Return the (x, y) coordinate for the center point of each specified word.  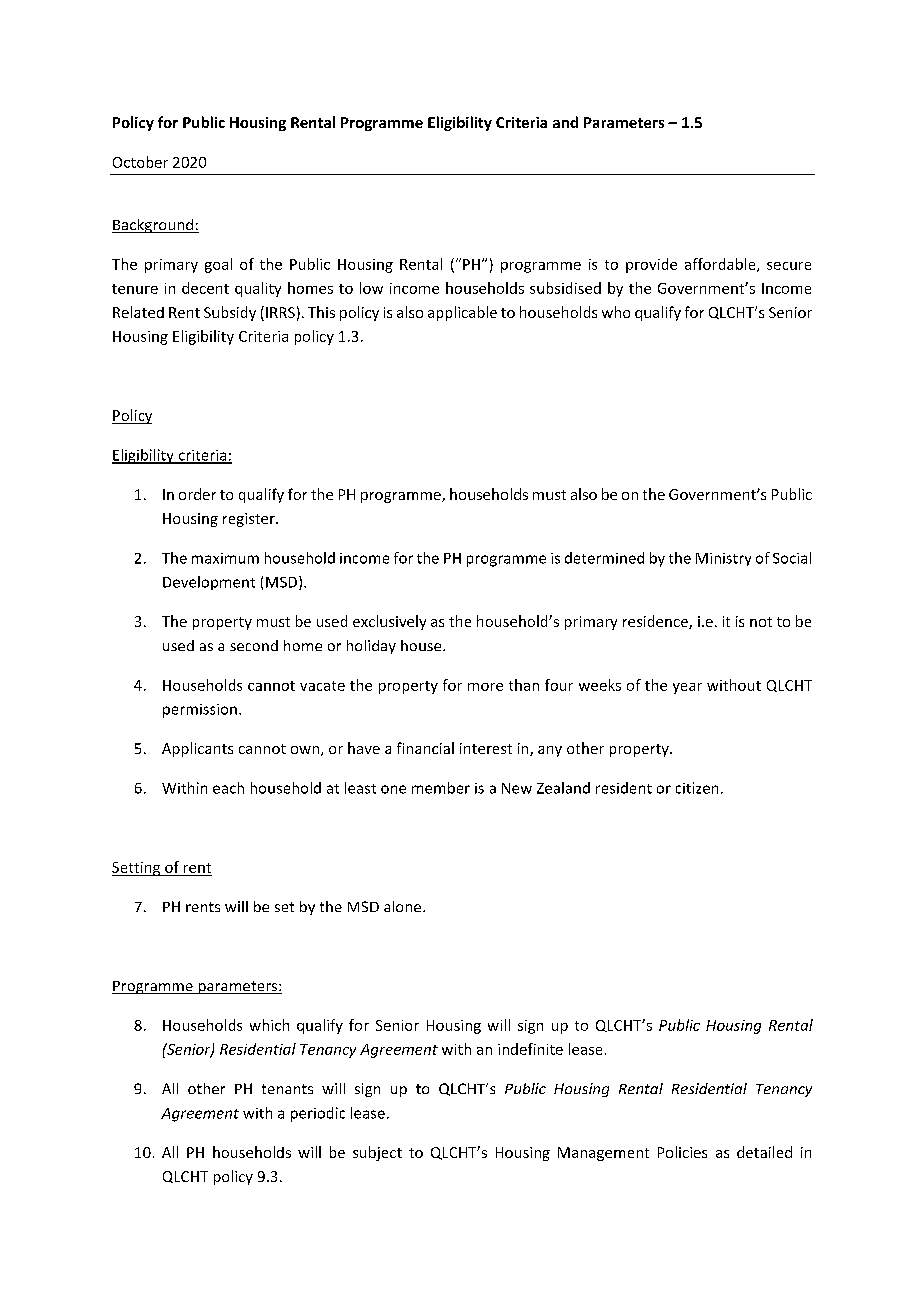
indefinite (530, 1049)
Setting (137, 869)
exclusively (389, 622)
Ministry (723, 559)
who (616, 312)
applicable (462, 313)
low (371, 288)
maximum (225, 558)
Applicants (197, 749)
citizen (697, 788)
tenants (287, 1089)
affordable (721, 265)
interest (486, 748)
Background (154, 226)
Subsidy (230, 313)
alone (404, 906)
